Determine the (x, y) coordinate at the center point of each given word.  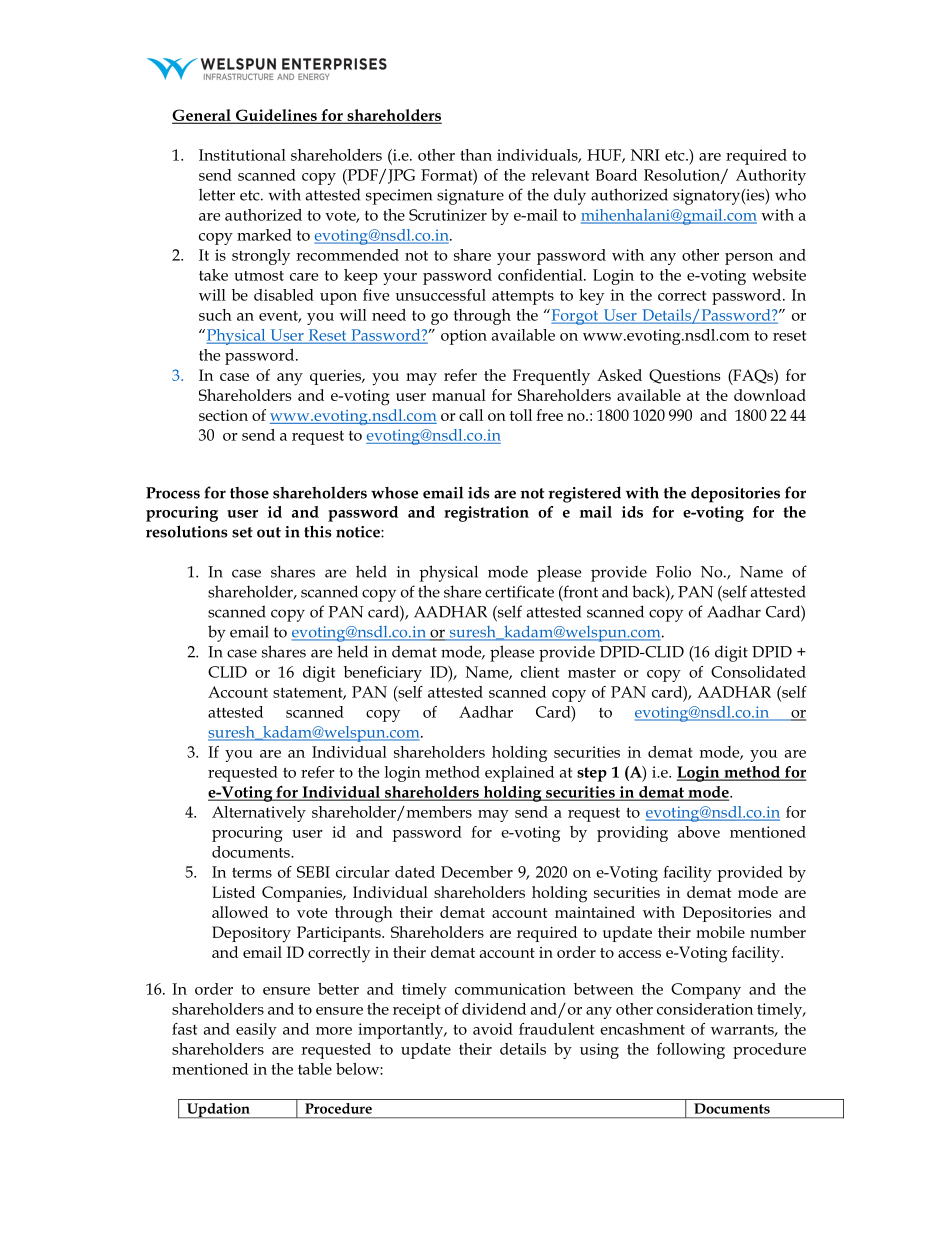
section (223, 415)
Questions (685, 376)
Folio (673, 571)
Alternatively (259, 814)
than (476, 155)
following (691, 1051)
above (699, 832)
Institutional (242, 155)
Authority (771, 177)
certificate (519, 591)
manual (459, 395)
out (269, 532)
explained (519, 774)
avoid (493, 1029)
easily (256, 1031)
